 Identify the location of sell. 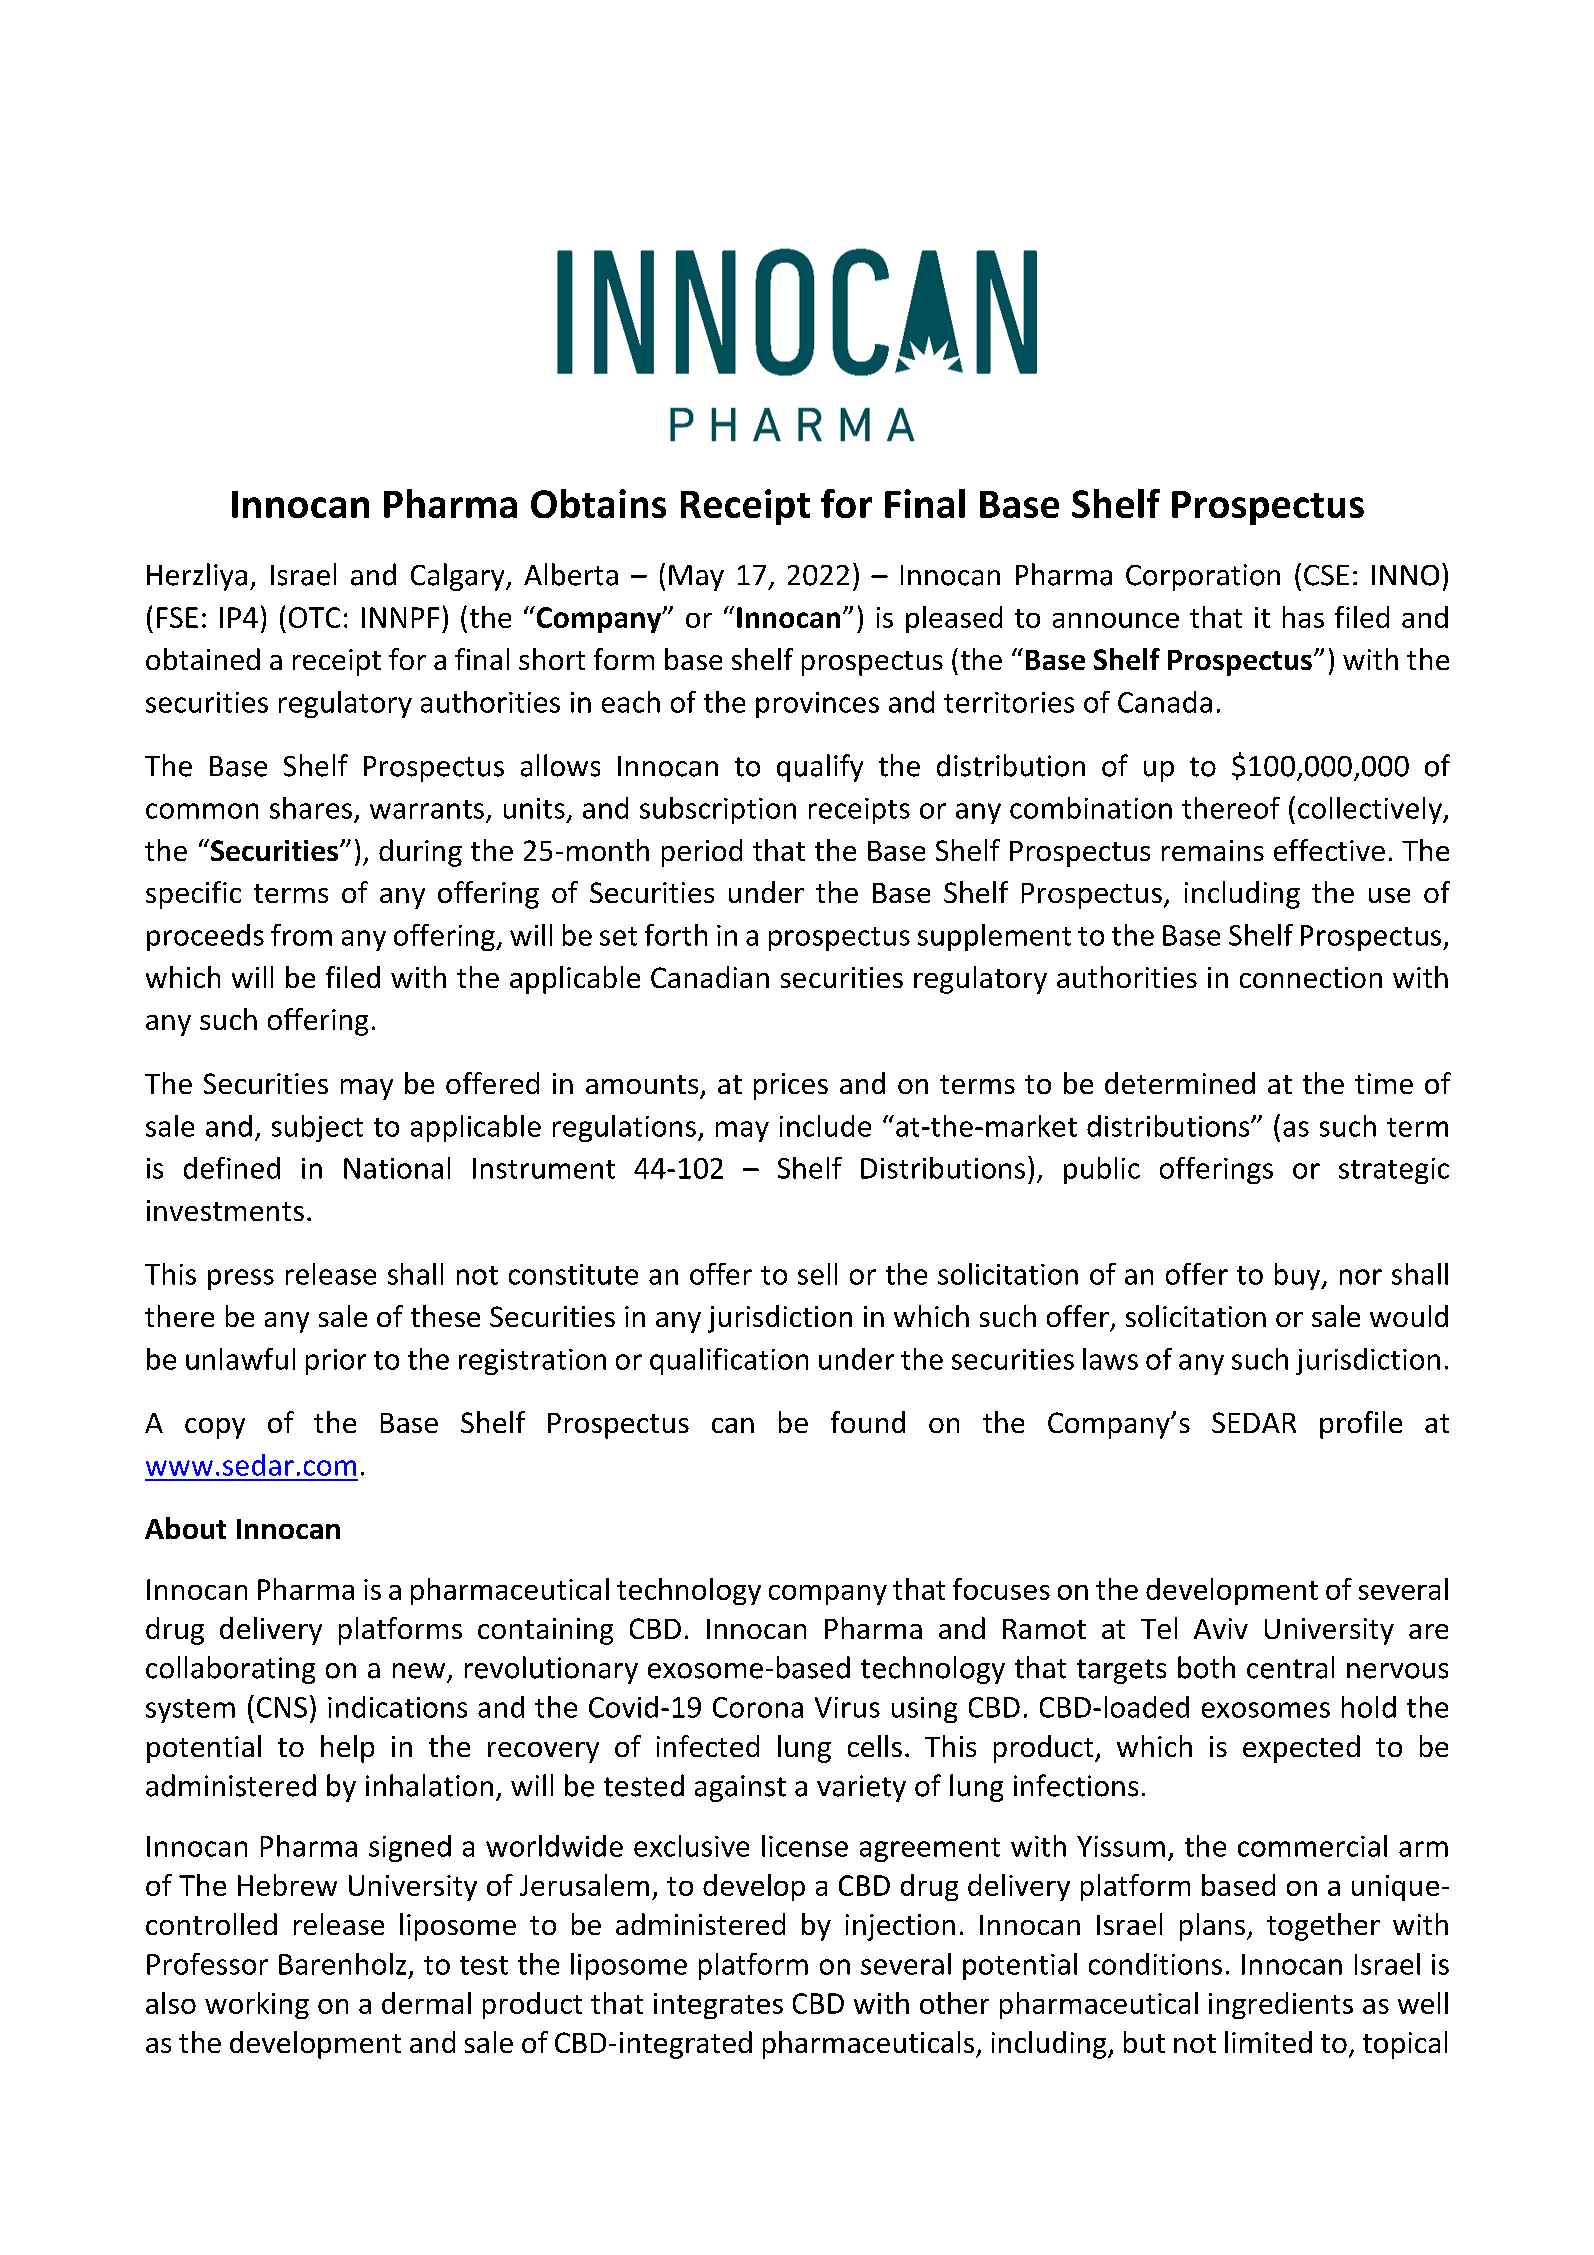
(817, 1274).
